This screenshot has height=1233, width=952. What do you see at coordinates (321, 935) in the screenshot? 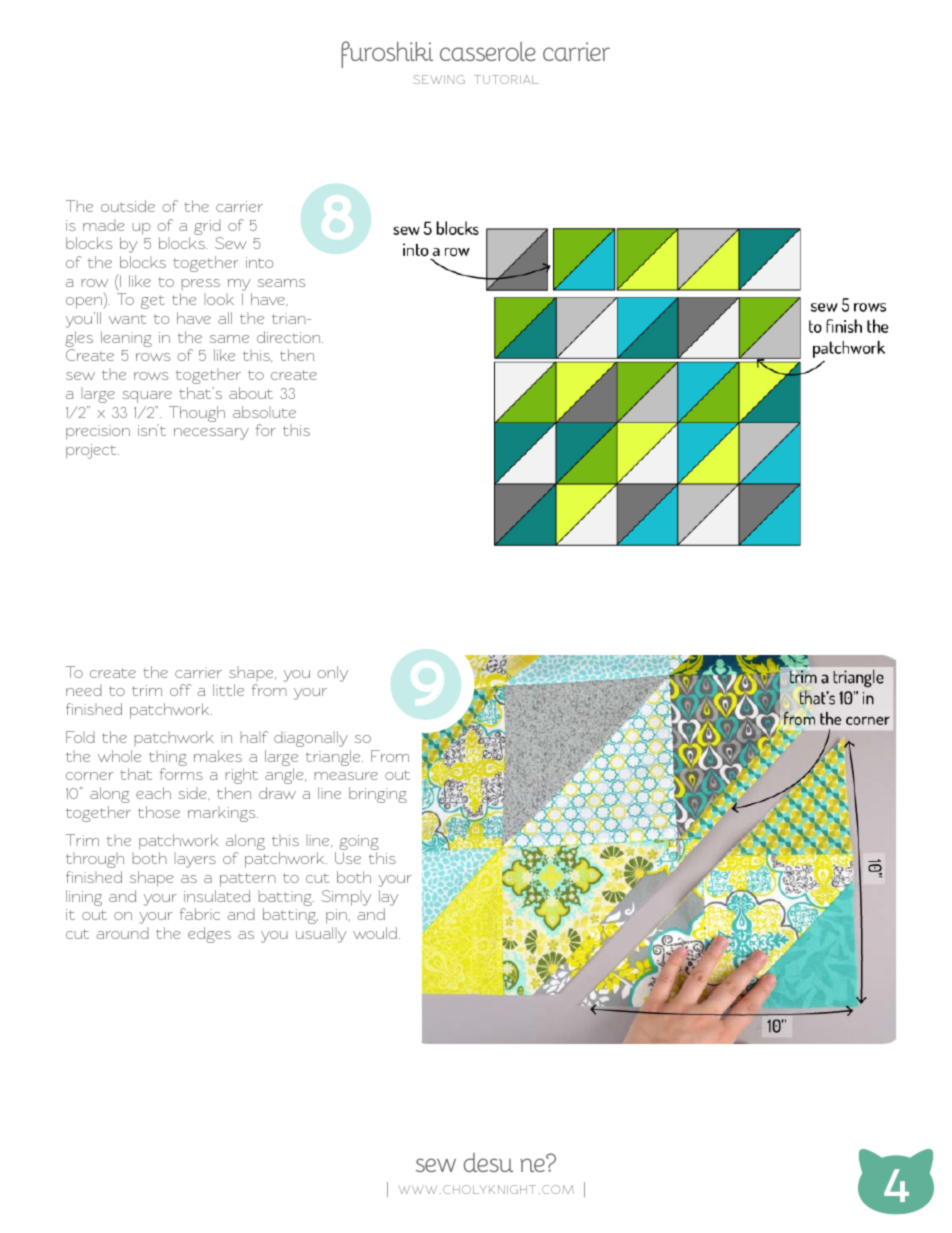
I see `usually` at bounding box center [321, 935].
